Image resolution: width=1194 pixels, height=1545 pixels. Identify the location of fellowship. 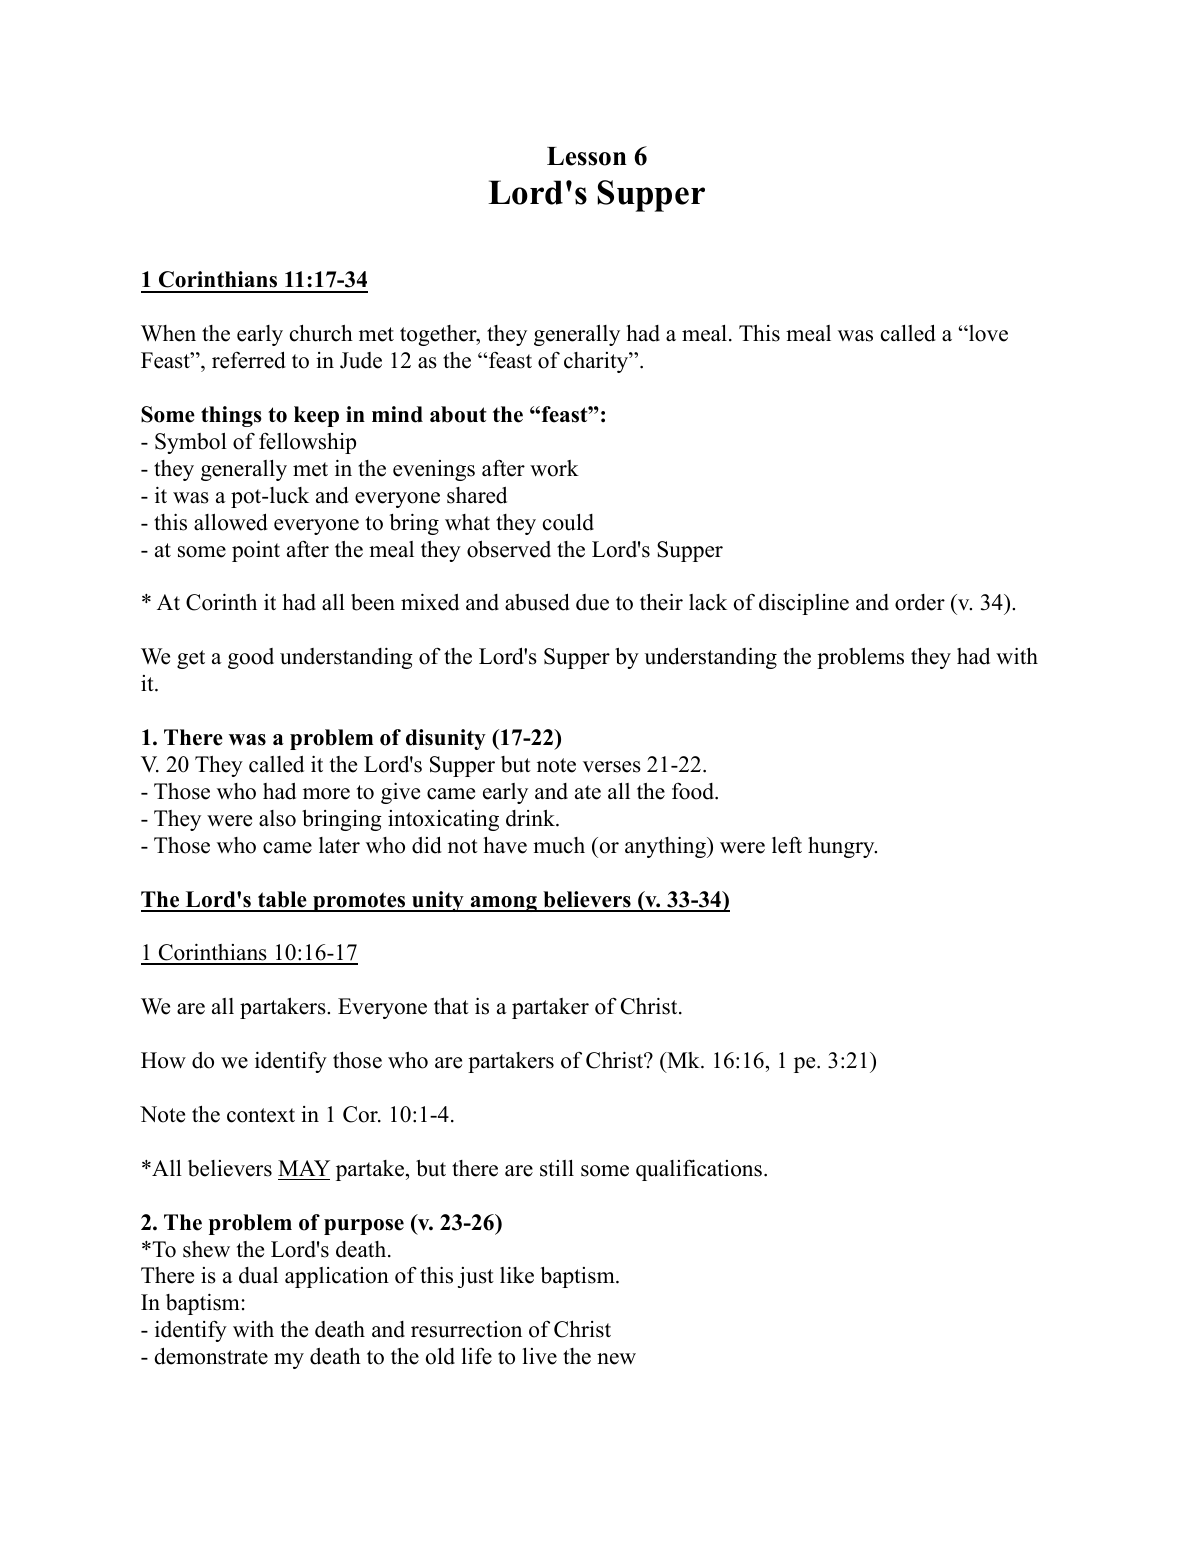
(307, 443).
